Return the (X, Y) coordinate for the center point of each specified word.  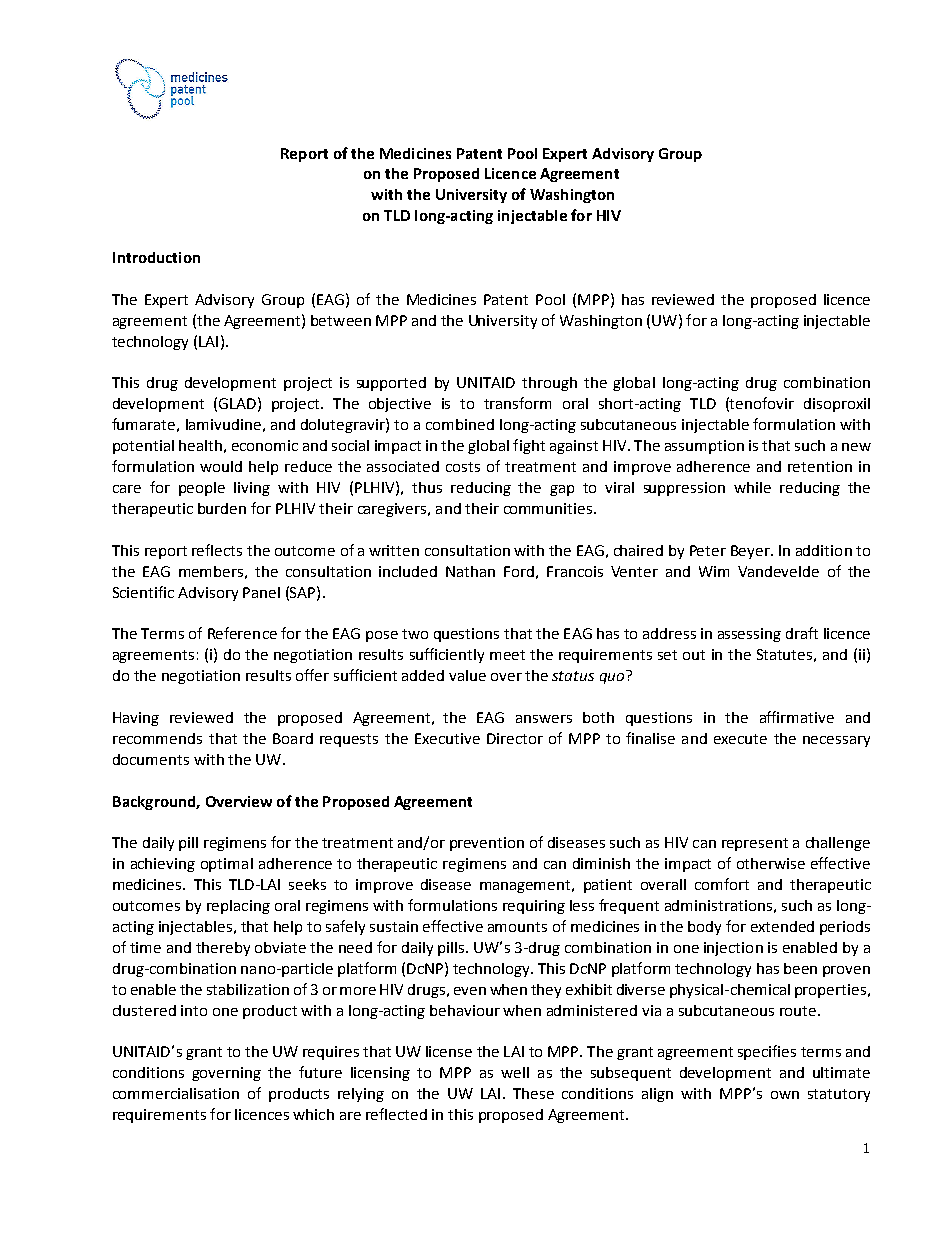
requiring (534, 907)
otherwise (771, 863)
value (467, 675)
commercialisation (176, 1093)
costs (463, 467)
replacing (238, 907)
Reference (242, 633)
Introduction (156, 257)
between (341, 320)
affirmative (797, 717)
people (202, 489)
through (549, 384)
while (752, 487)
